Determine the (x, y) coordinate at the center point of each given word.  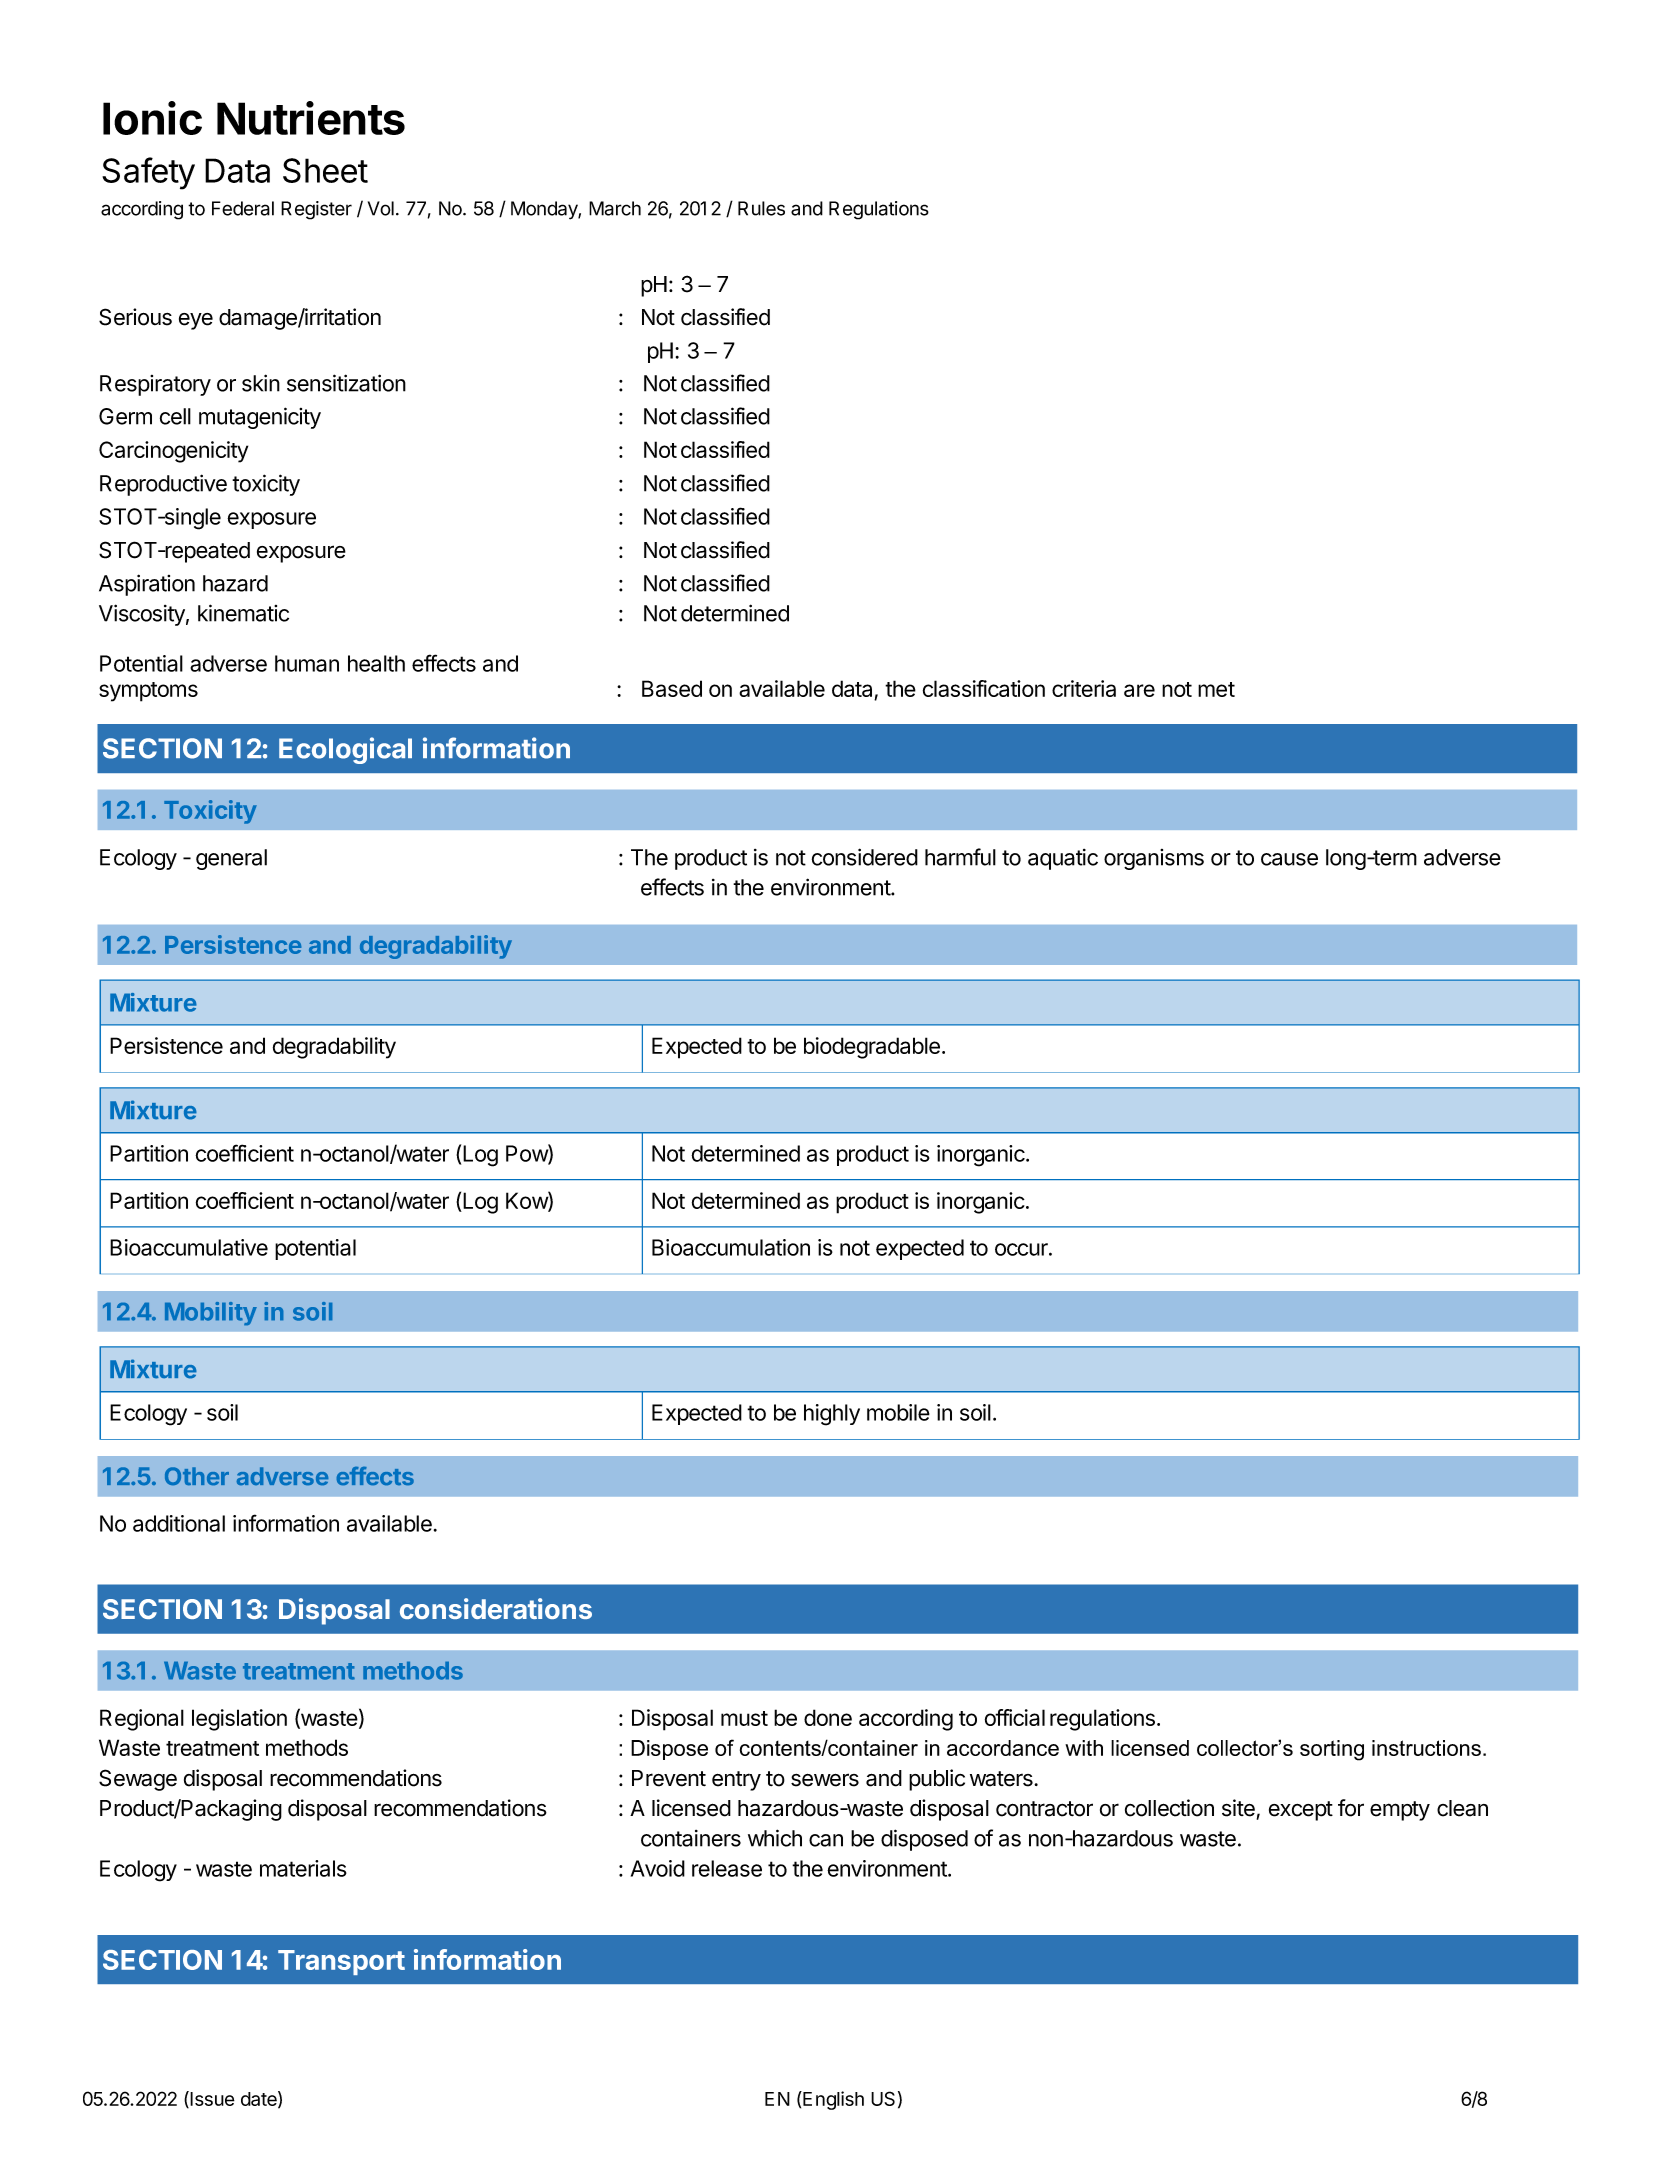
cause (1289, 859)
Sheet (325, 170)
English (832, 2100)
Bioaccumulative (189, 1247)
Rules (761, 208)
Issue (211, 2099)
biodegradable (872, 1048)
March (615, 208)
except (1301, 1811)
